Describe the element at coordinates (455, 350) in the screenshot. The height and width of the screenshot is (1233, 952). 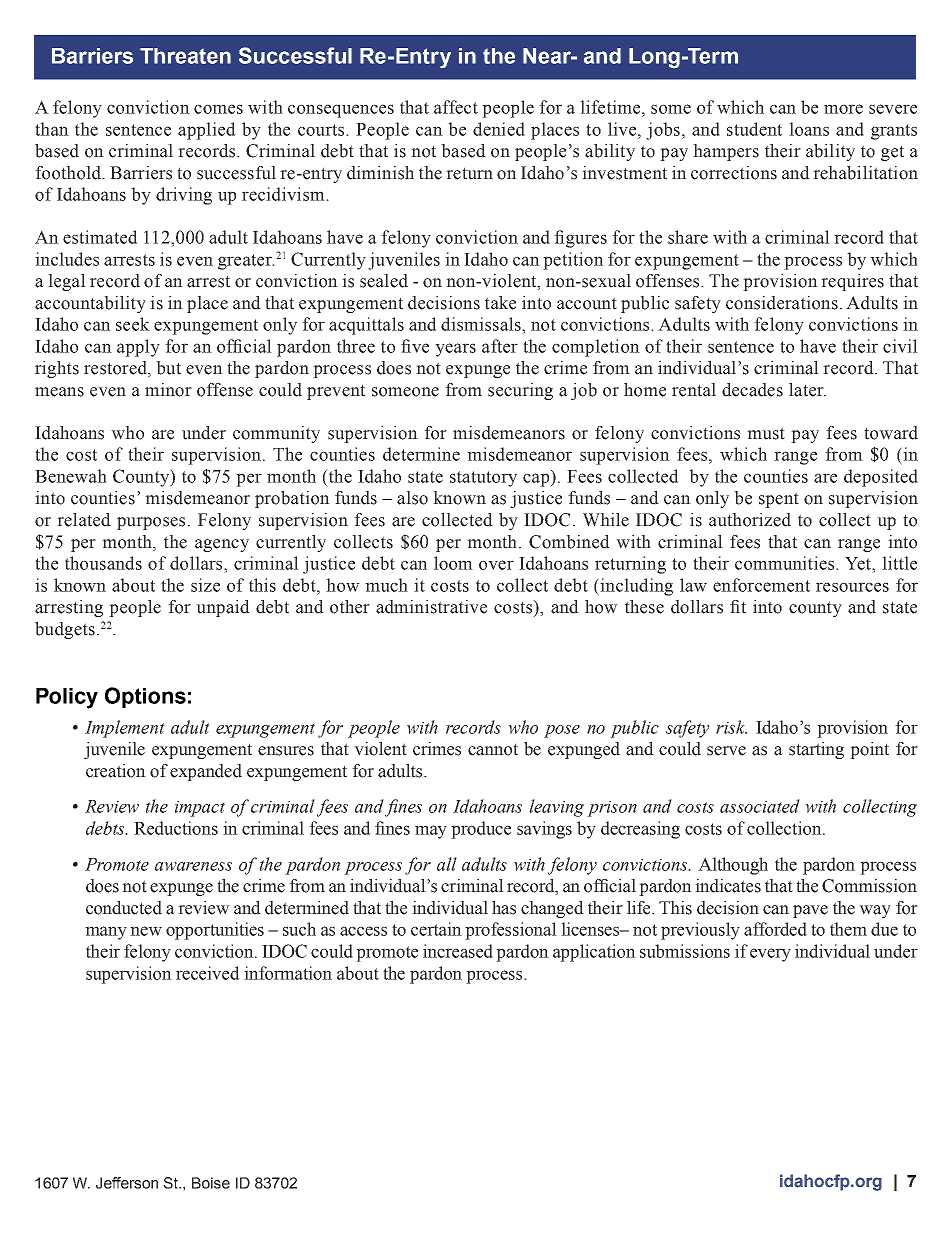
I see `years` at that location.
